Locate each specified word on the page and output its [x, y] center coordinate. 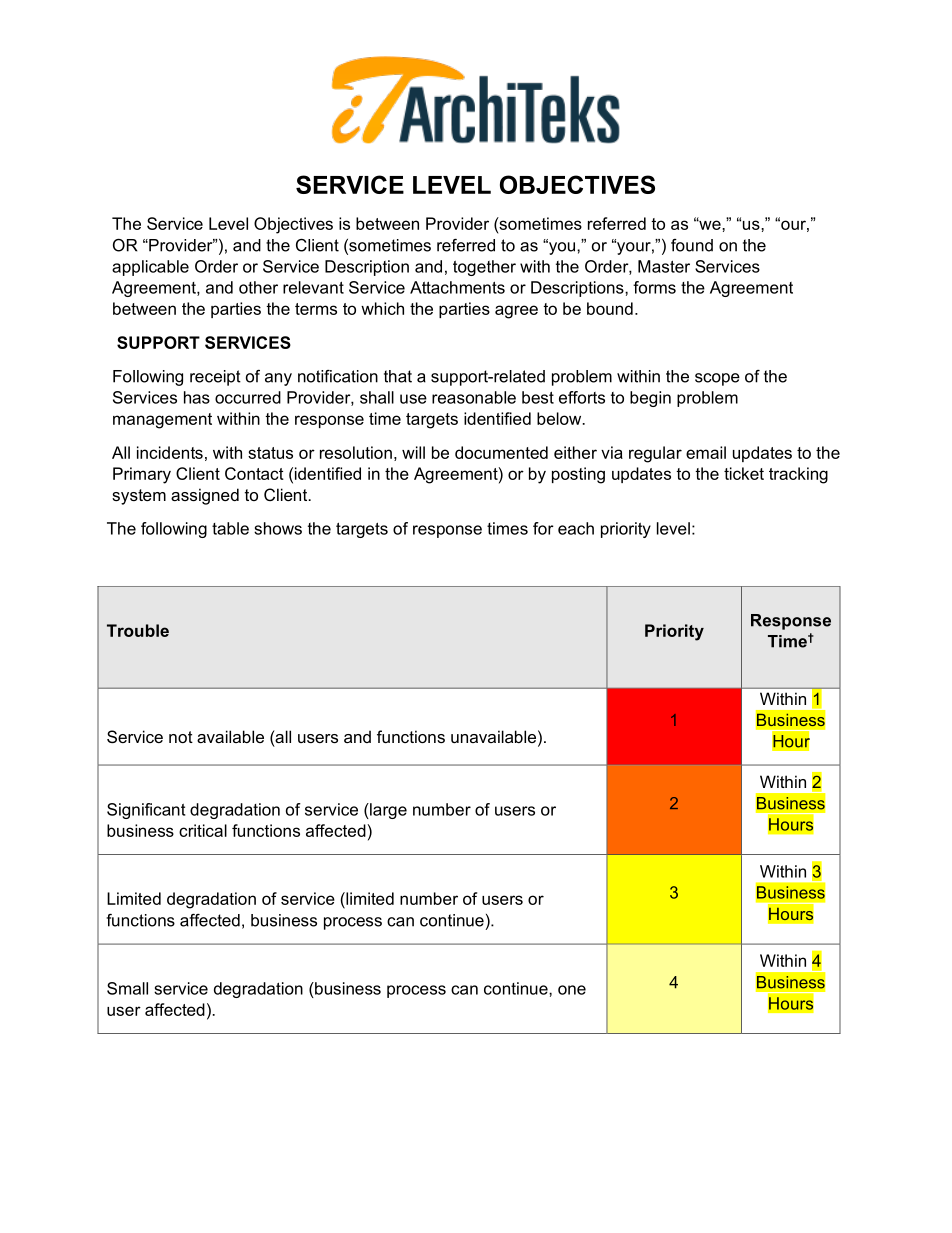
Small [127, 988]
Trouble [138, 630]
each [576, 528]
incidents [170, 452]
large [387, 811]
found [692, 245]
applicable [150, 268]
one [572, 990]
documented [501, 452]
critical [203, 830]
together [484, 268]
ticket [744, 473]
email [706, 452]
